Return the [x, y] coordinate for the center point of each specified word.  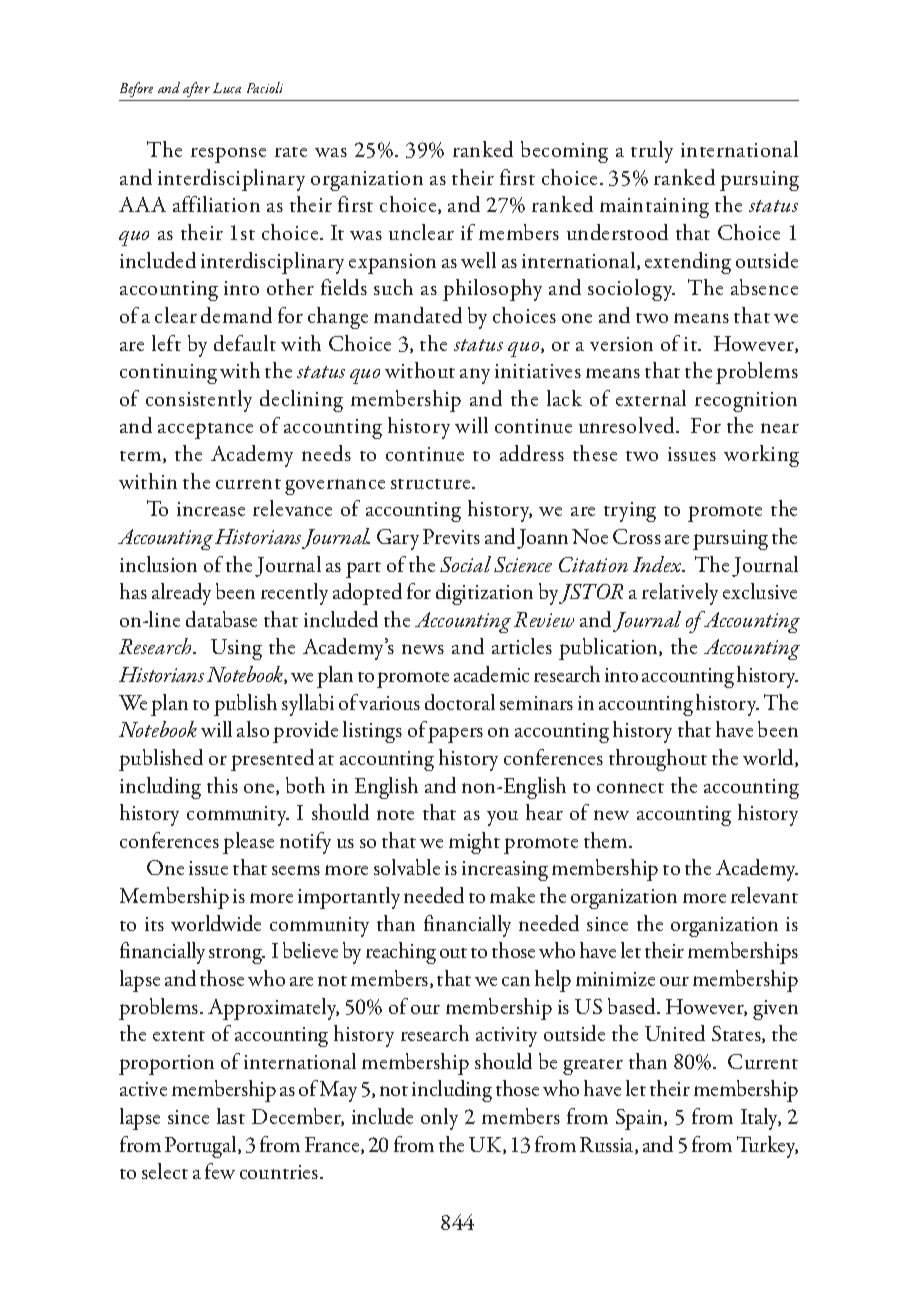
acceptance [205, 431]
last [231, 1116]
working [761, 456]
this [222, 785]
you [502, 818]
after [197, 91]
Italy [761, 1119]
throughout [658, 760]
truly [652, 152]
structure [432, 484]
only [439, 1119]
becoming [564, 152]
